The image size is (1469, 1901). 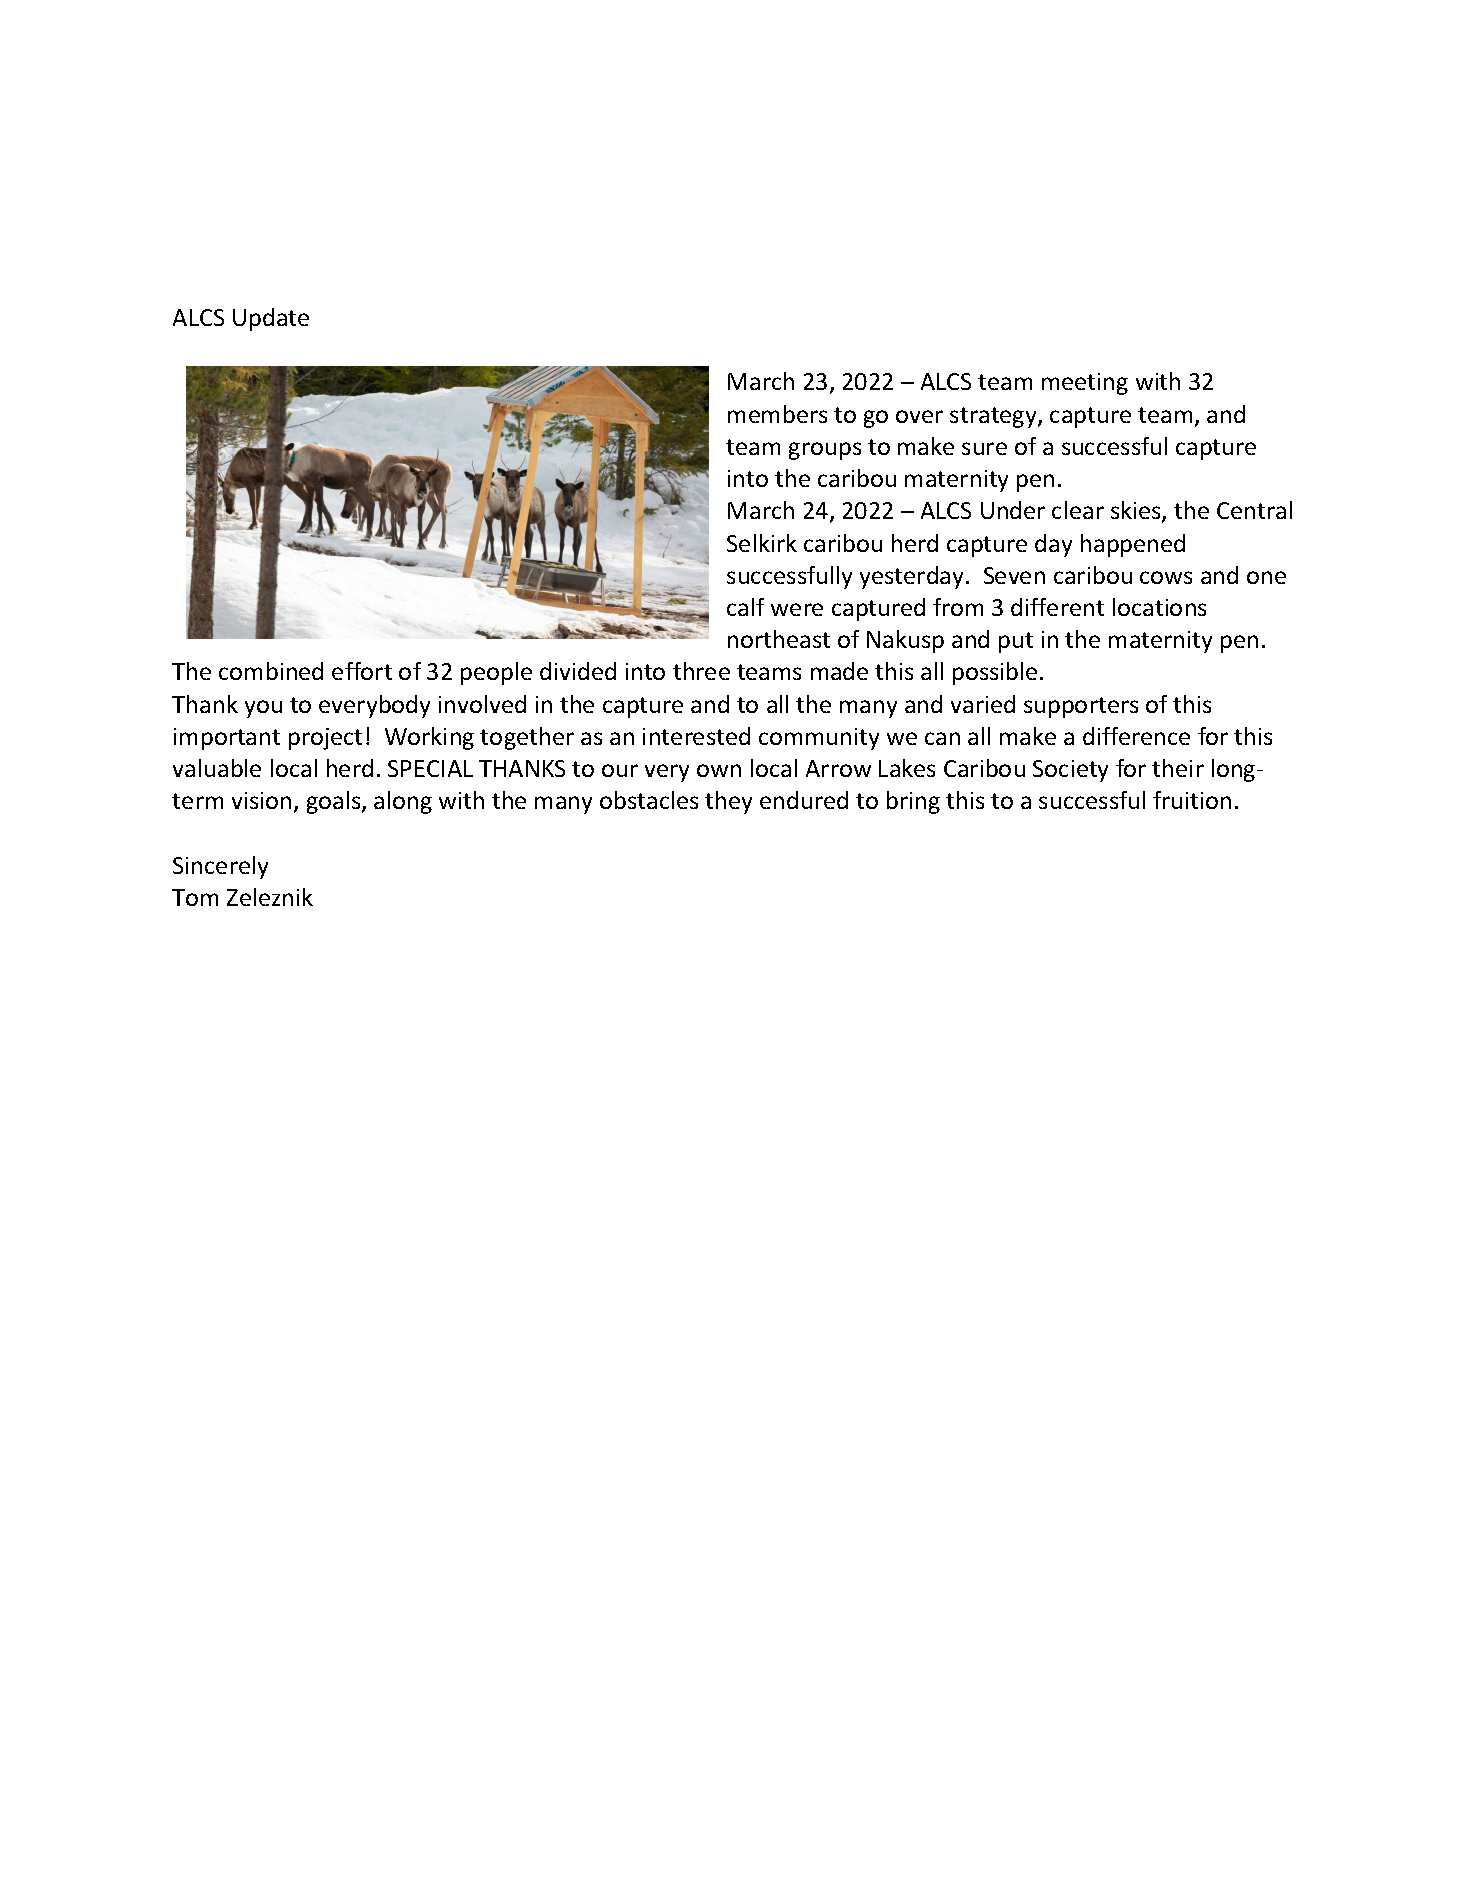 I want to click on groups, so click(x=825, y=451).
